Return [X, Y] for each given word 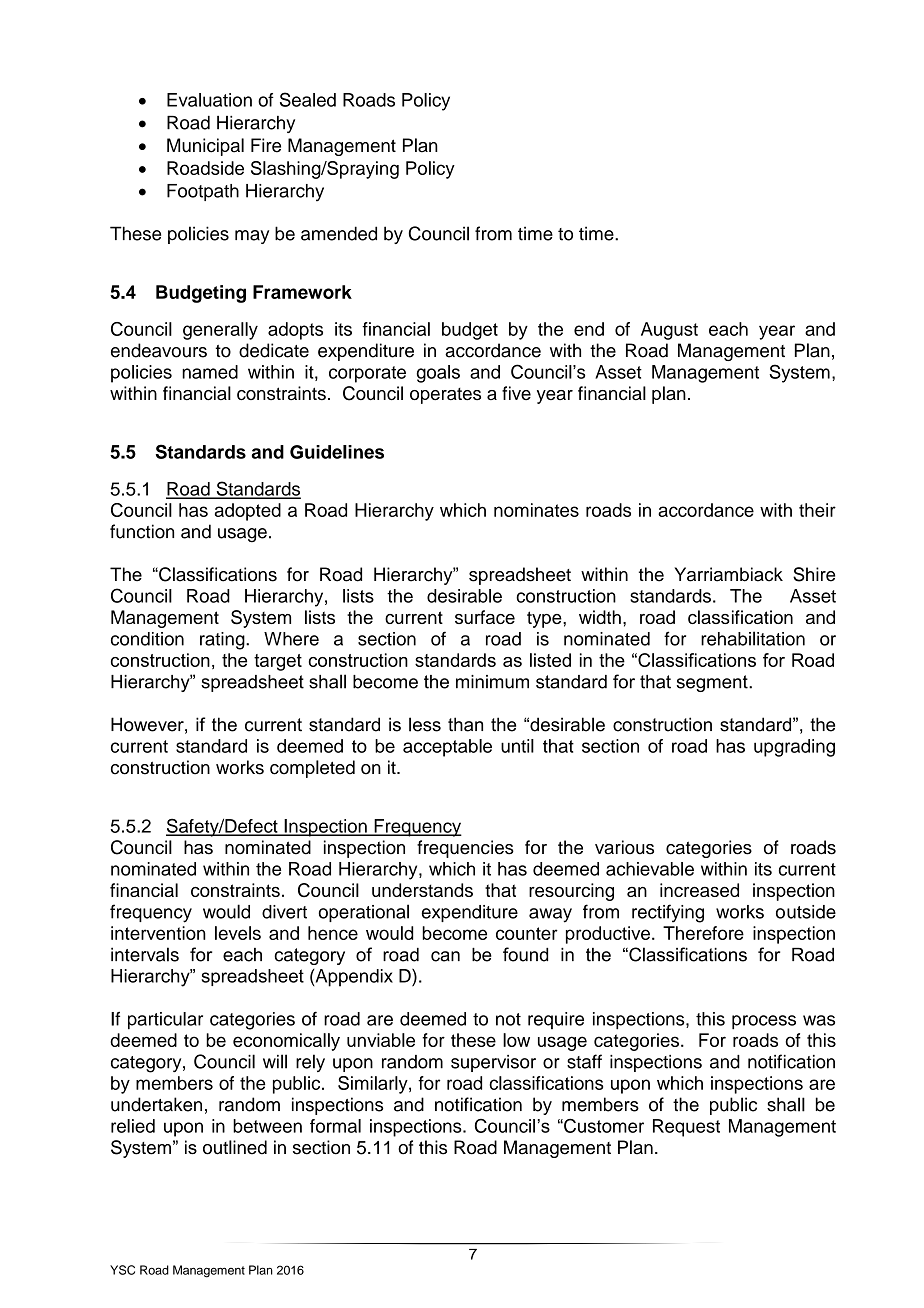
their [817, 510]
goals [438, 374]
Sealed [308, 99]
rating [223, 641]
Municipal [205, 147]
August [669, 331]
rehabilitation [753, 638]
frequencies [465, 849]
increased [699, 890]
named [210, 372]
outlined [235, 1147]
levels [238, 933]
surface [485, 617]
